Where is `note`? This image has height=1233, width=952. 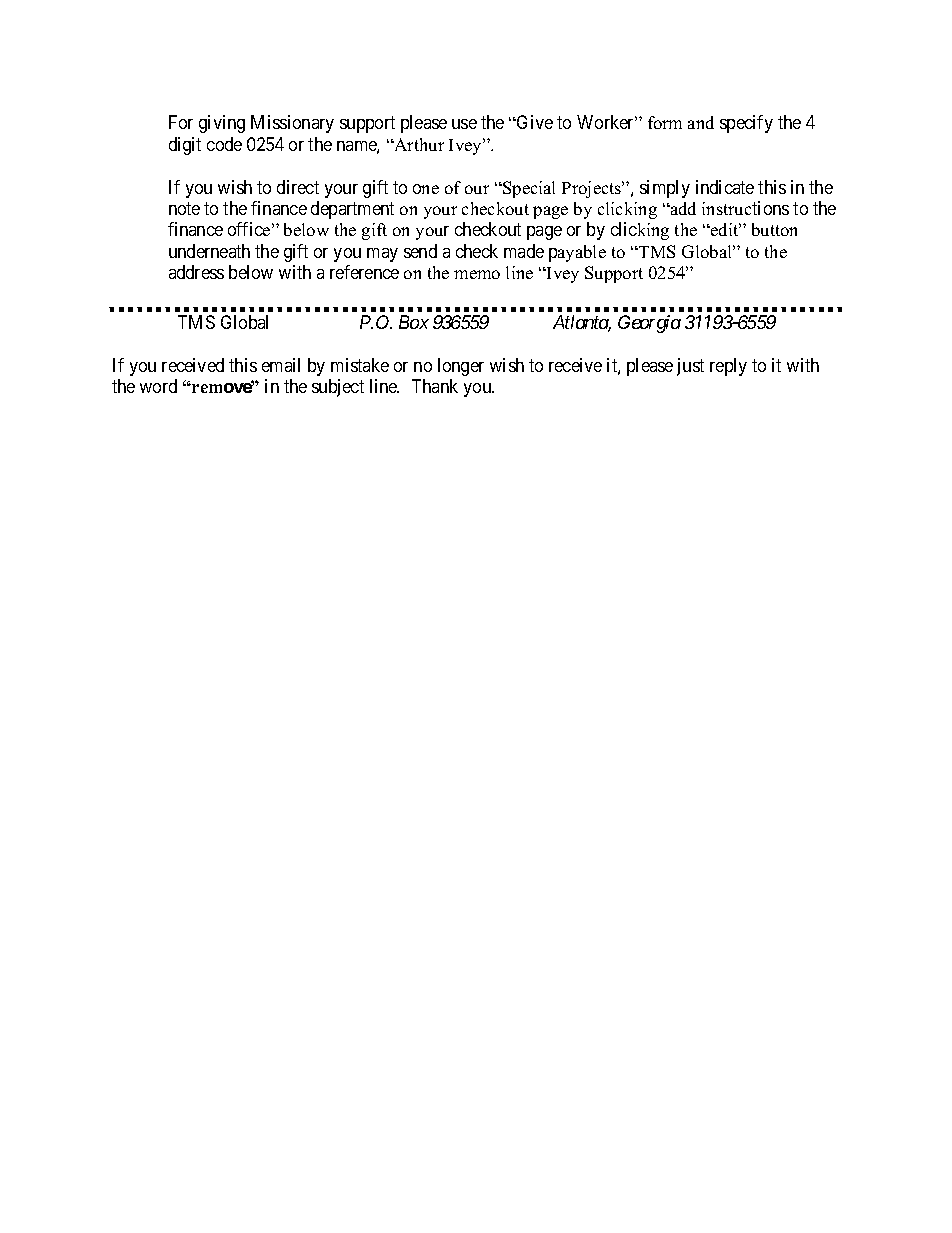
note is located at coordinates (184, 208).
